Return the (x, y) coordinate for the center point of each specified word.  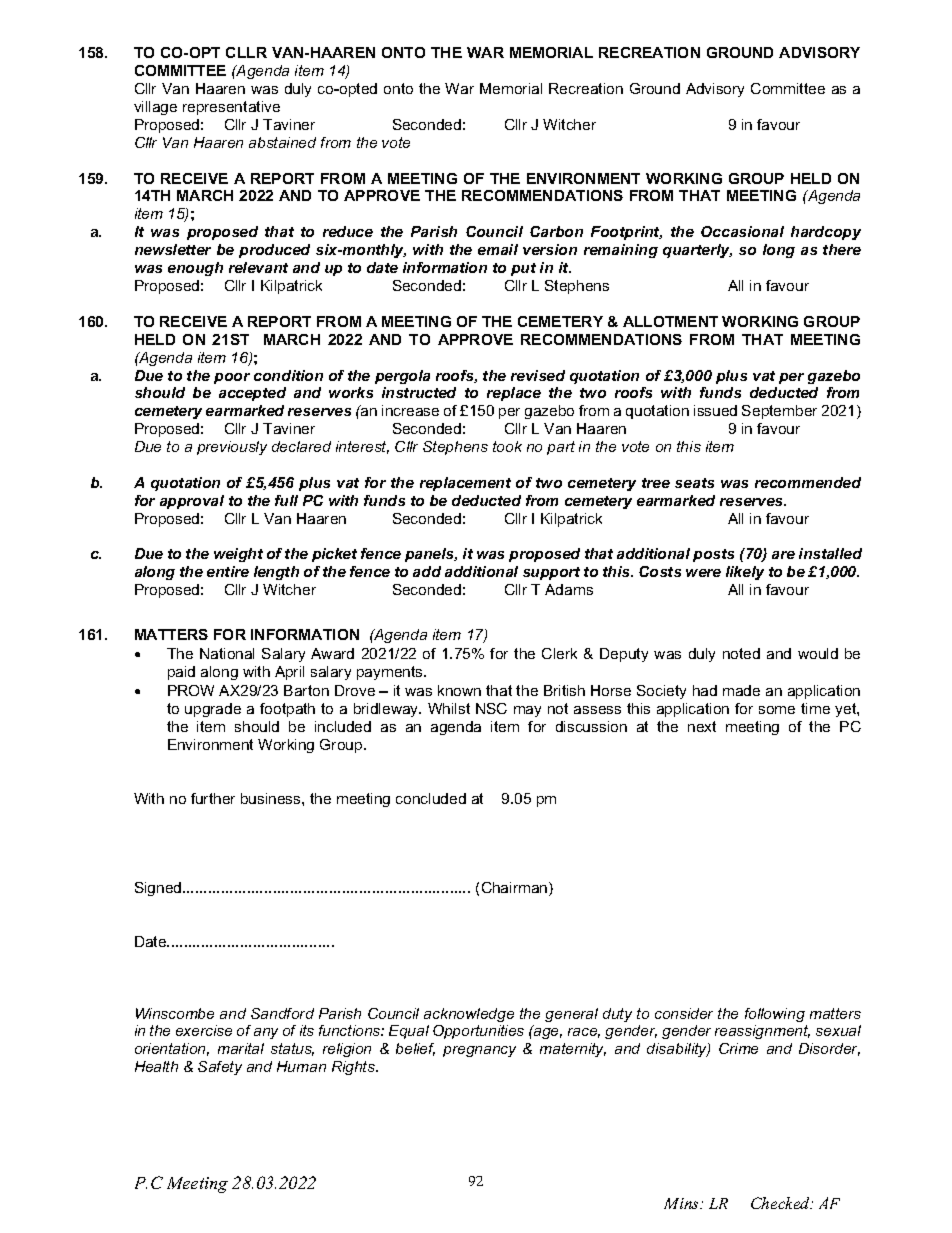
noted (741, 653)
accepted (252, 394)
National (227, 653)
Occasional (742, 231)
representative (231, 108)
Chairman (516, 889)
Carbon (556, 231)
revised (538, 375)
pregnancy (479, 1051)
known (459, 690)
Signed (159, 889)
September (779, 412)
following (775, 1015)
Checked (782, 1203)
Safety (220, 1068)
